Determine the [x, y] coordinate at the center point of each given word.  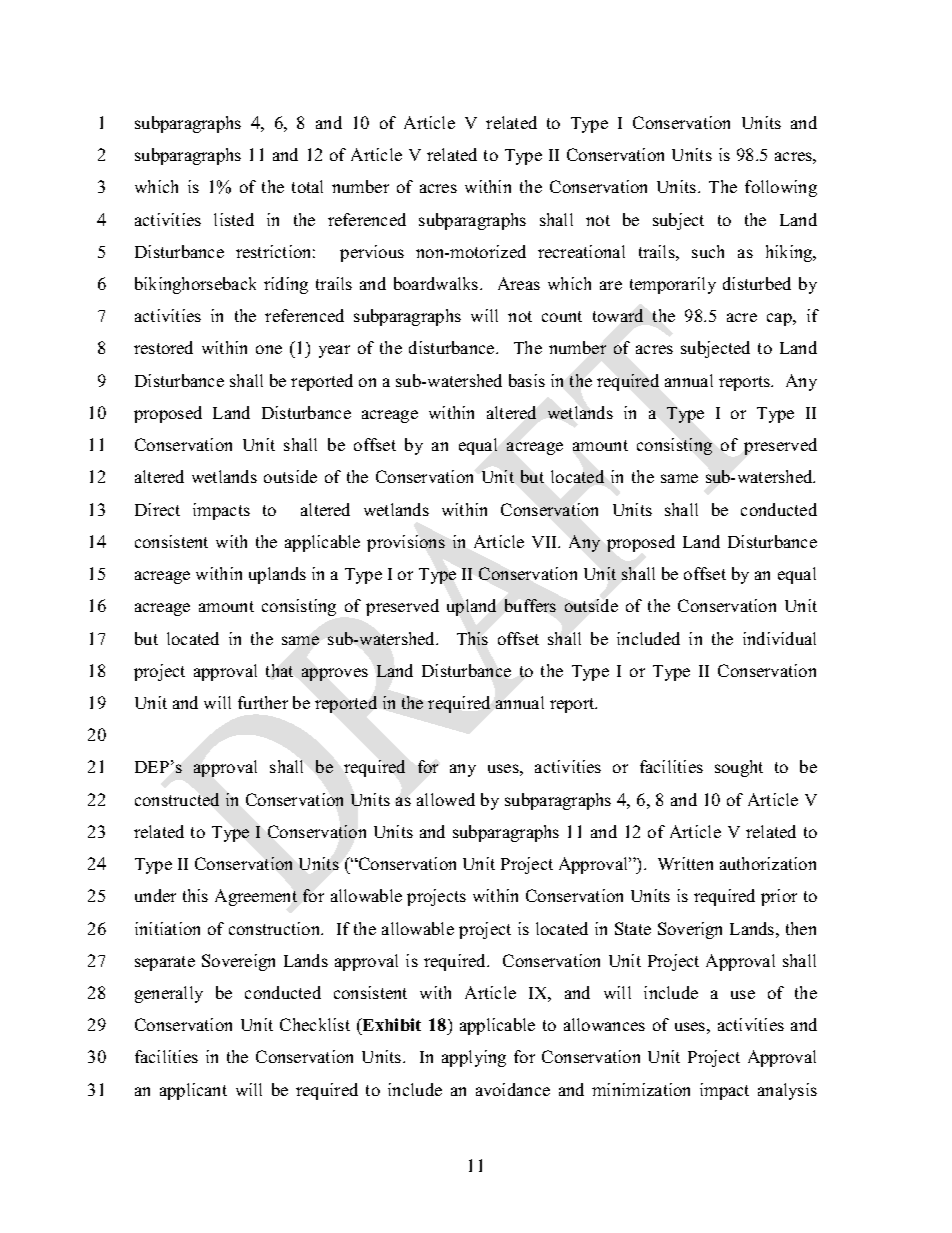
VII [546, 542]
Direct [157, 509]
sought [739, 768]
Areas [519, 283]
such [708, 251]
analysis [787, 1091]
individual [779, 638]
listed [234, 219]
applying [474, 1058]
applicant [193, 1091]
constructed [177, 799]
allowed [446, 799]
